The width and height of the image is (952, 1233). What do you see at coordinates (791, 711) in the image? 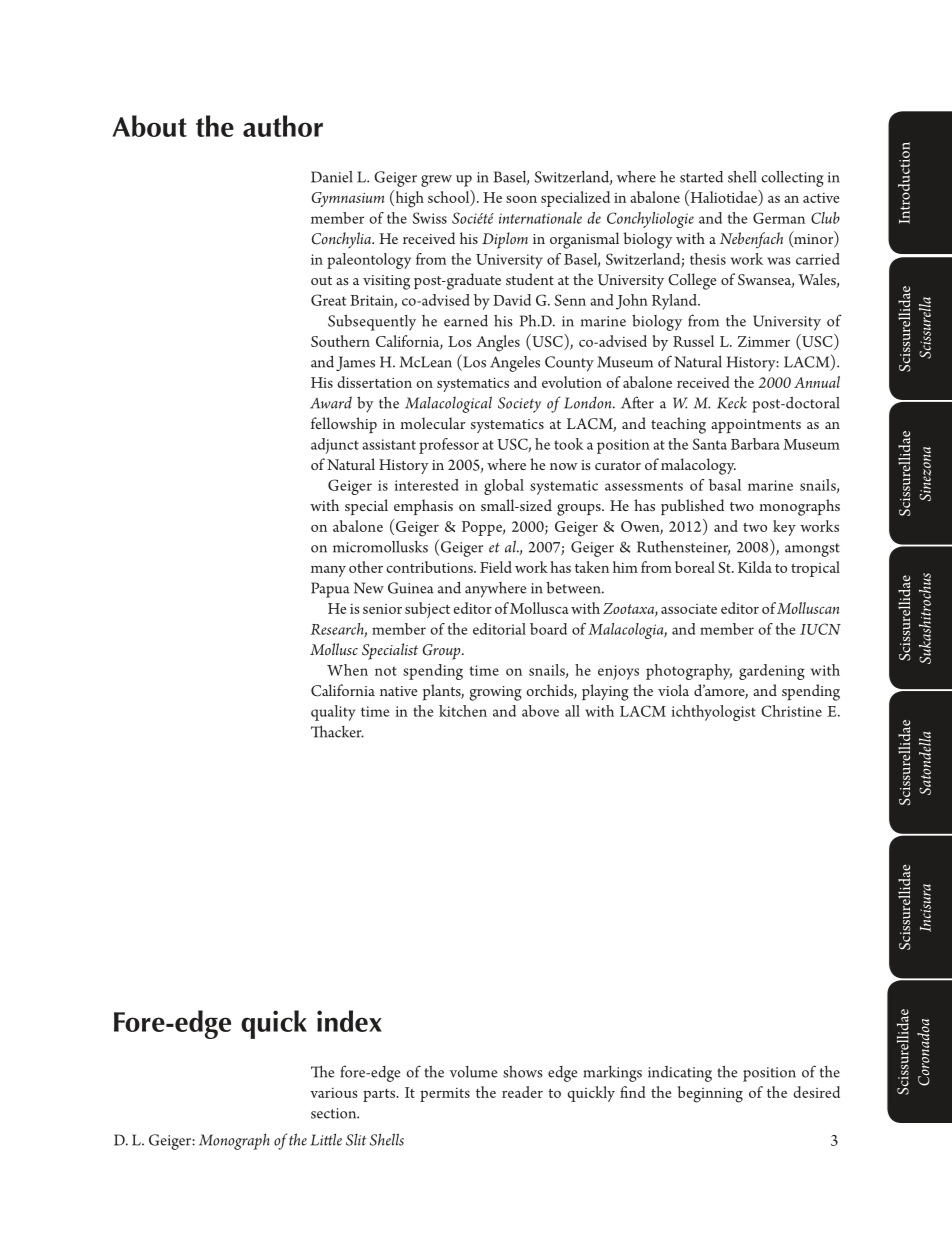
I see `Christine` at bounding box center [791, 711].
